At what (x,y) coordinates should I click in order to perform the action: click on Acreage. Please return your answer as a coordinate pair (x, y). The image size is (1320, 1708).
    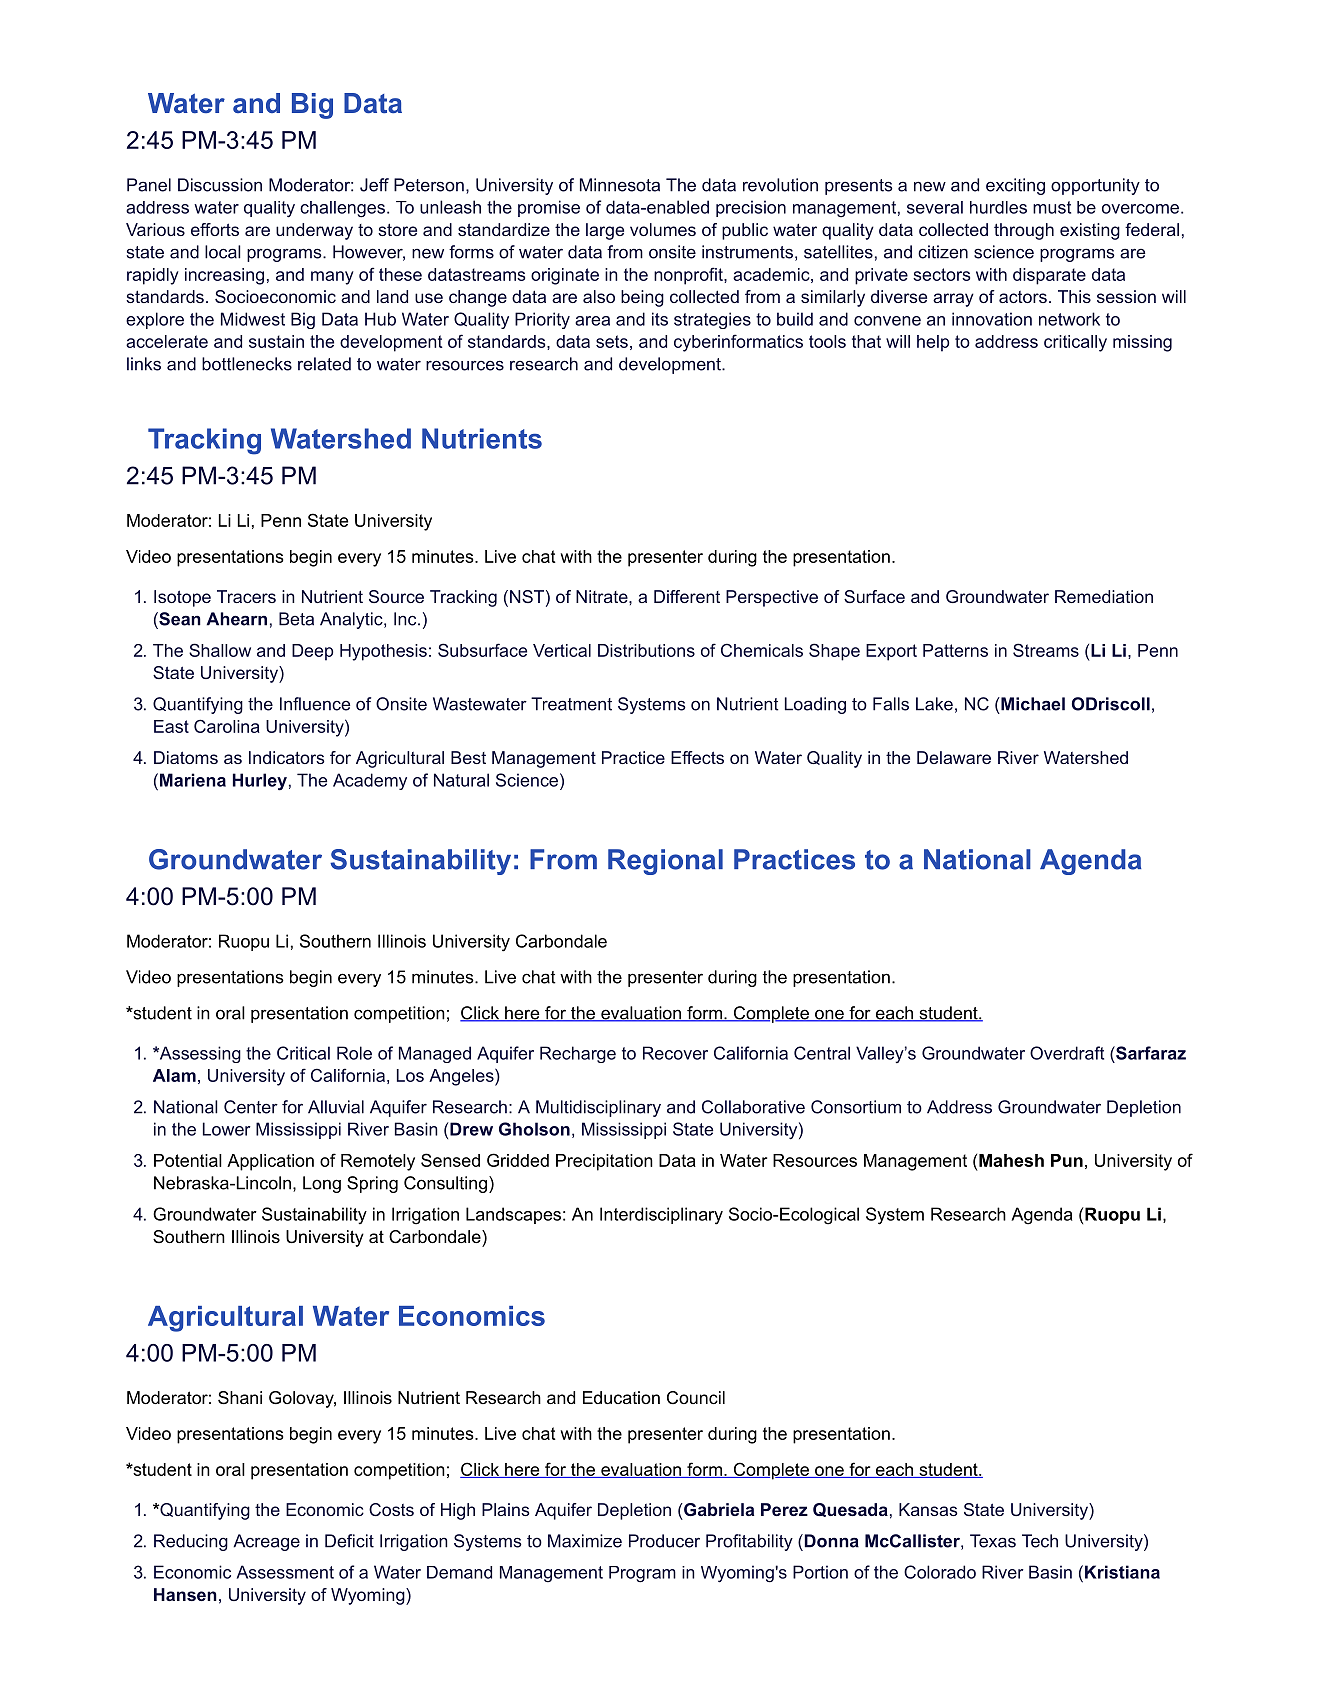
    Looking at the image, I should click on (266, 1542).
